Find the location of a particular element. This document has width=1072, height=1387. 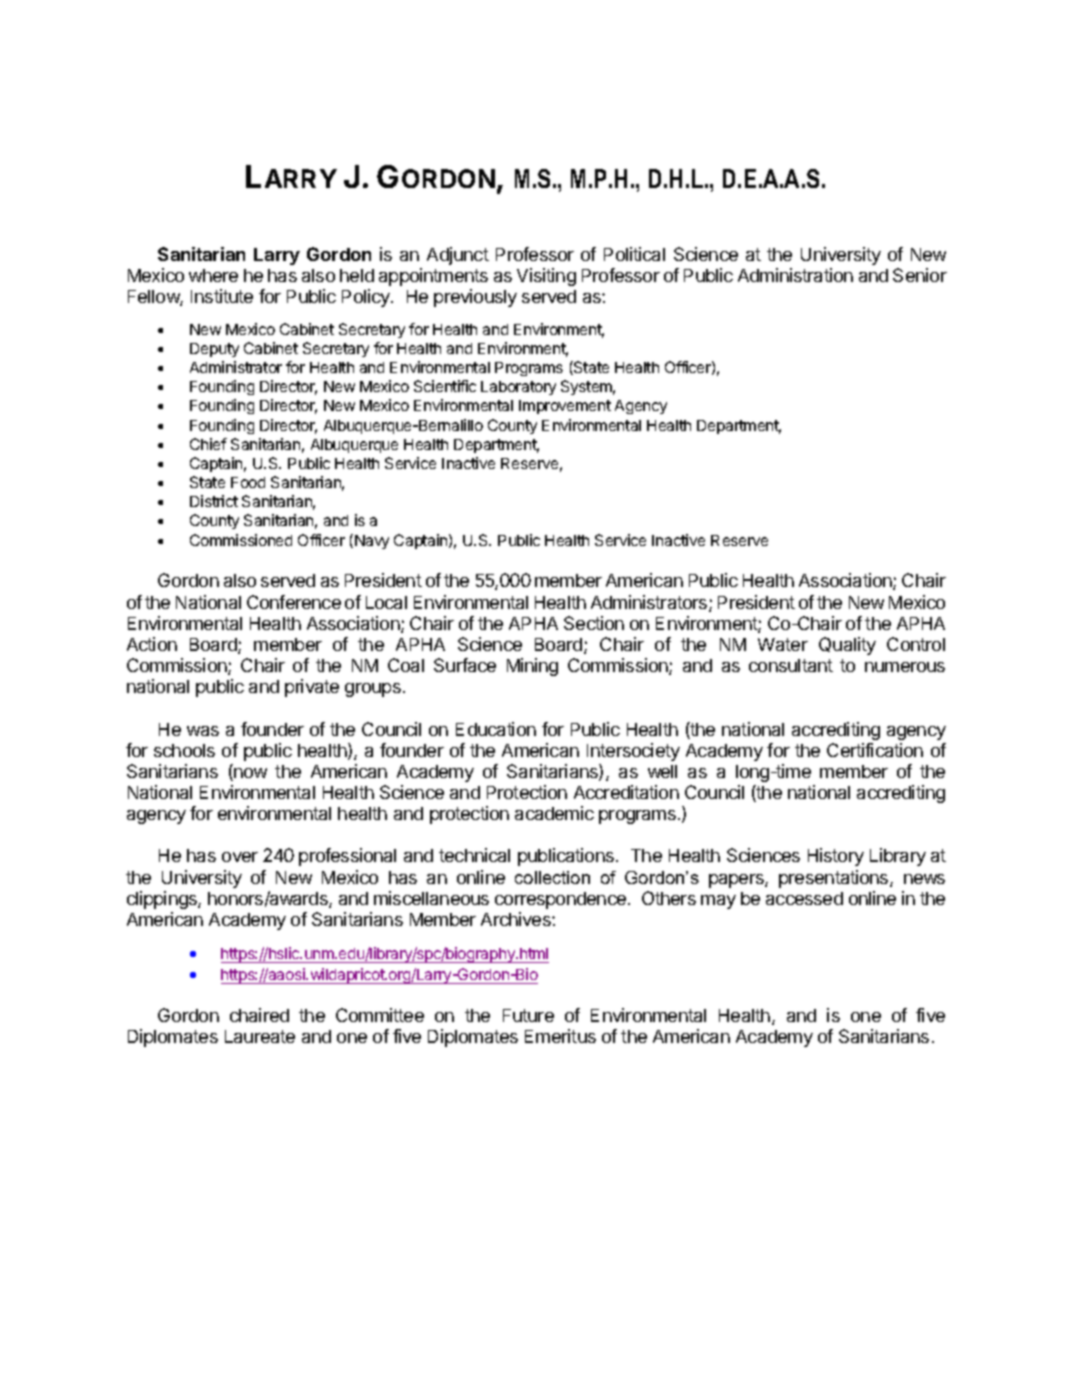

Quality is located at coordinates (847, 646).
